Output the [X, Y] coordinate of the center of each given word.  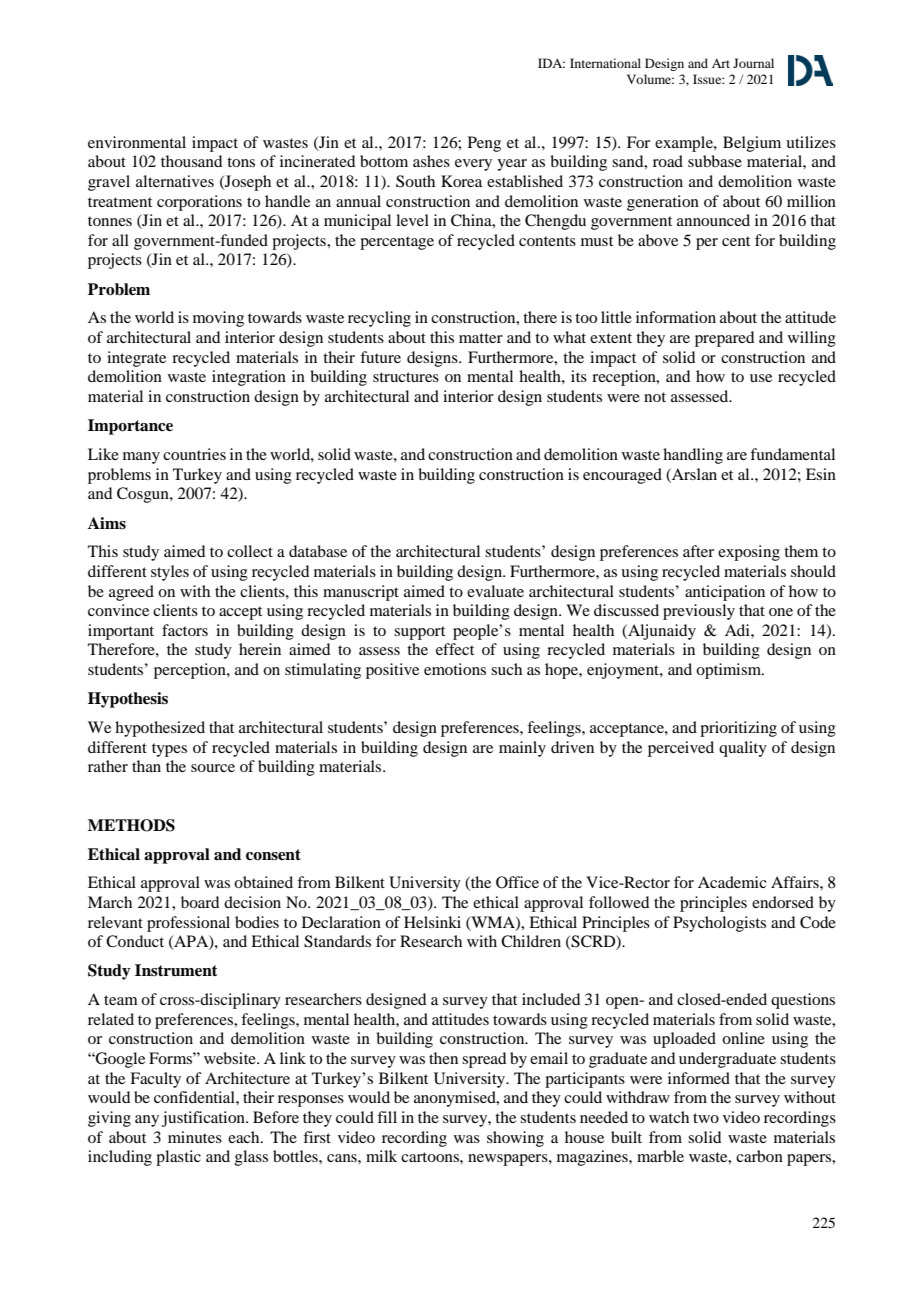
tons [241, 162]
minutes [195, 1137]
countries [194, 454]
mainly [522, 749]
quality [743, 749]
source [213, 768]
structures [406, 377]
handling [693, 456]
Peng [484, 144]
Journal [753, 63]
